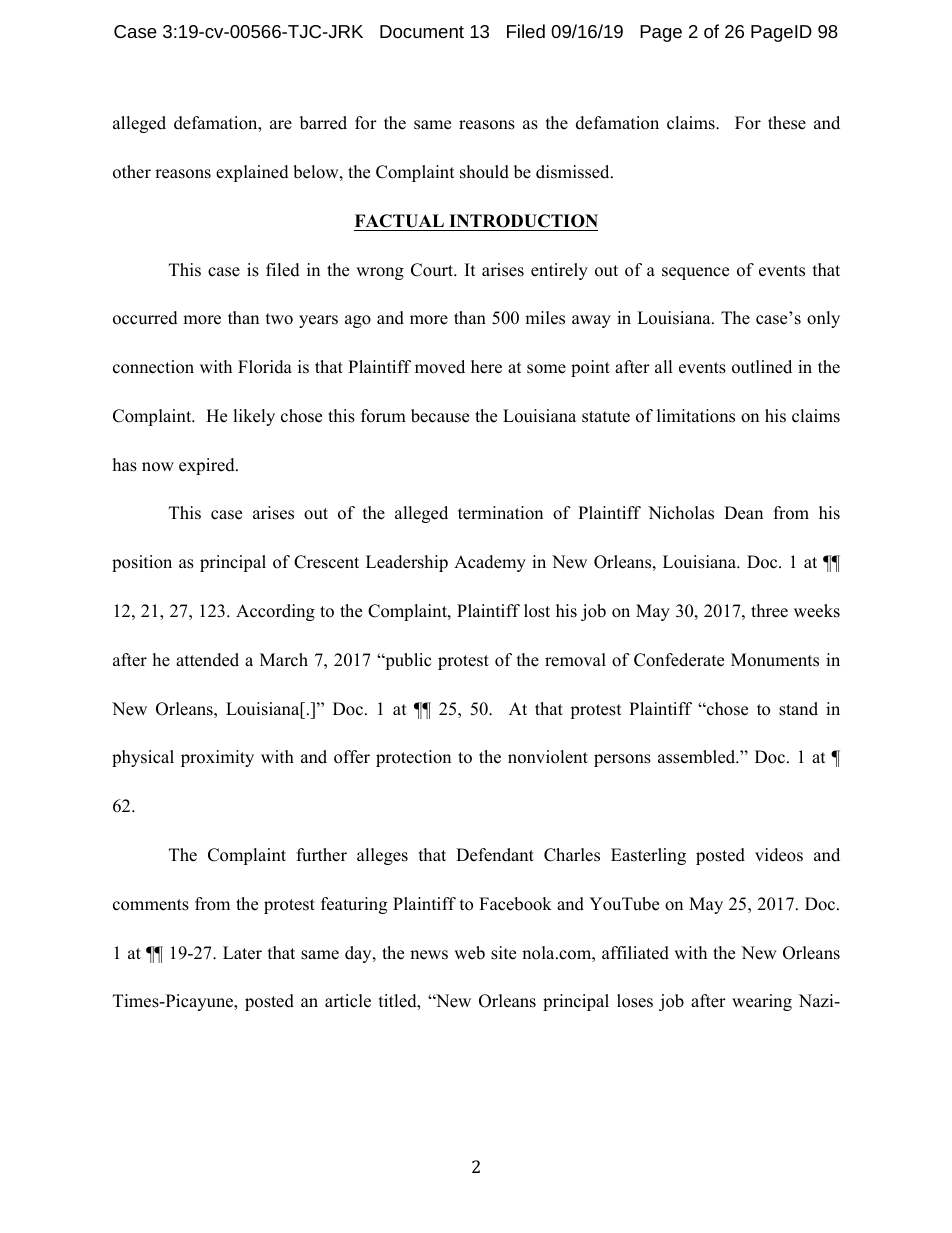 Image resolution: width=952 pixels, height=1233 pixels. I want to click on web, so click(469, 953).
